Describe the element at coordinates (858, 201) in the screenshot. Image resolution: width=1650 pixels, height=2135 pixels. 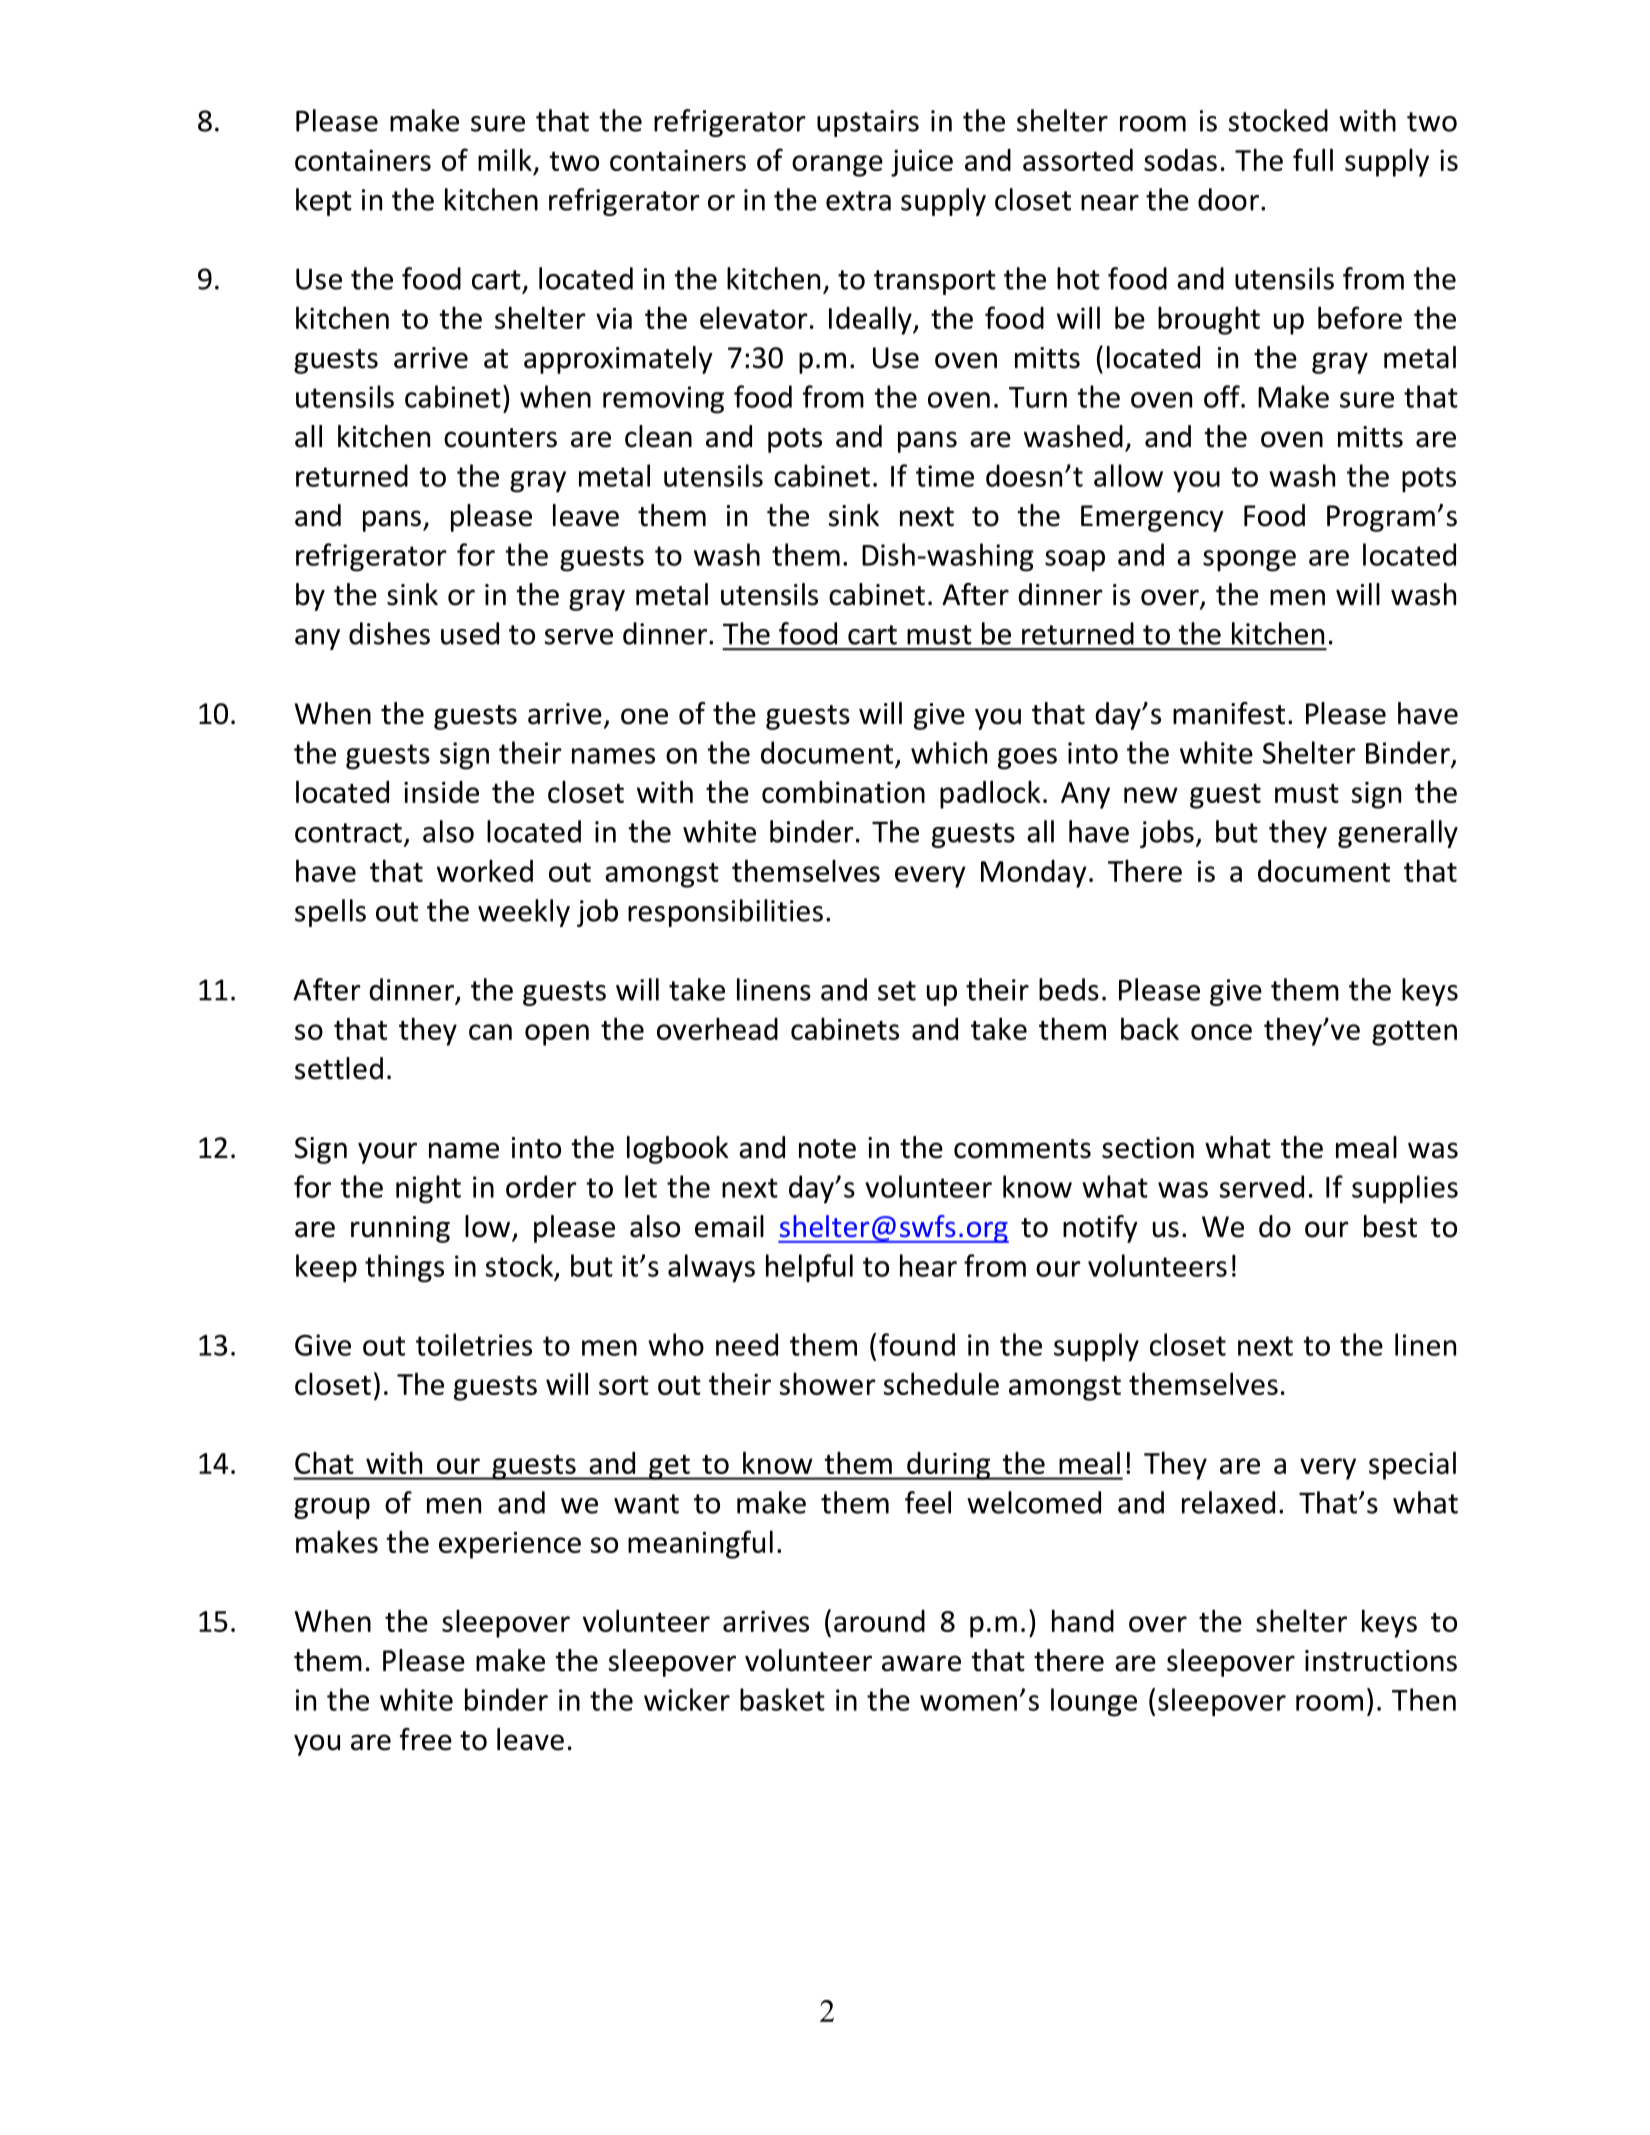
I see `extra` at that location.
